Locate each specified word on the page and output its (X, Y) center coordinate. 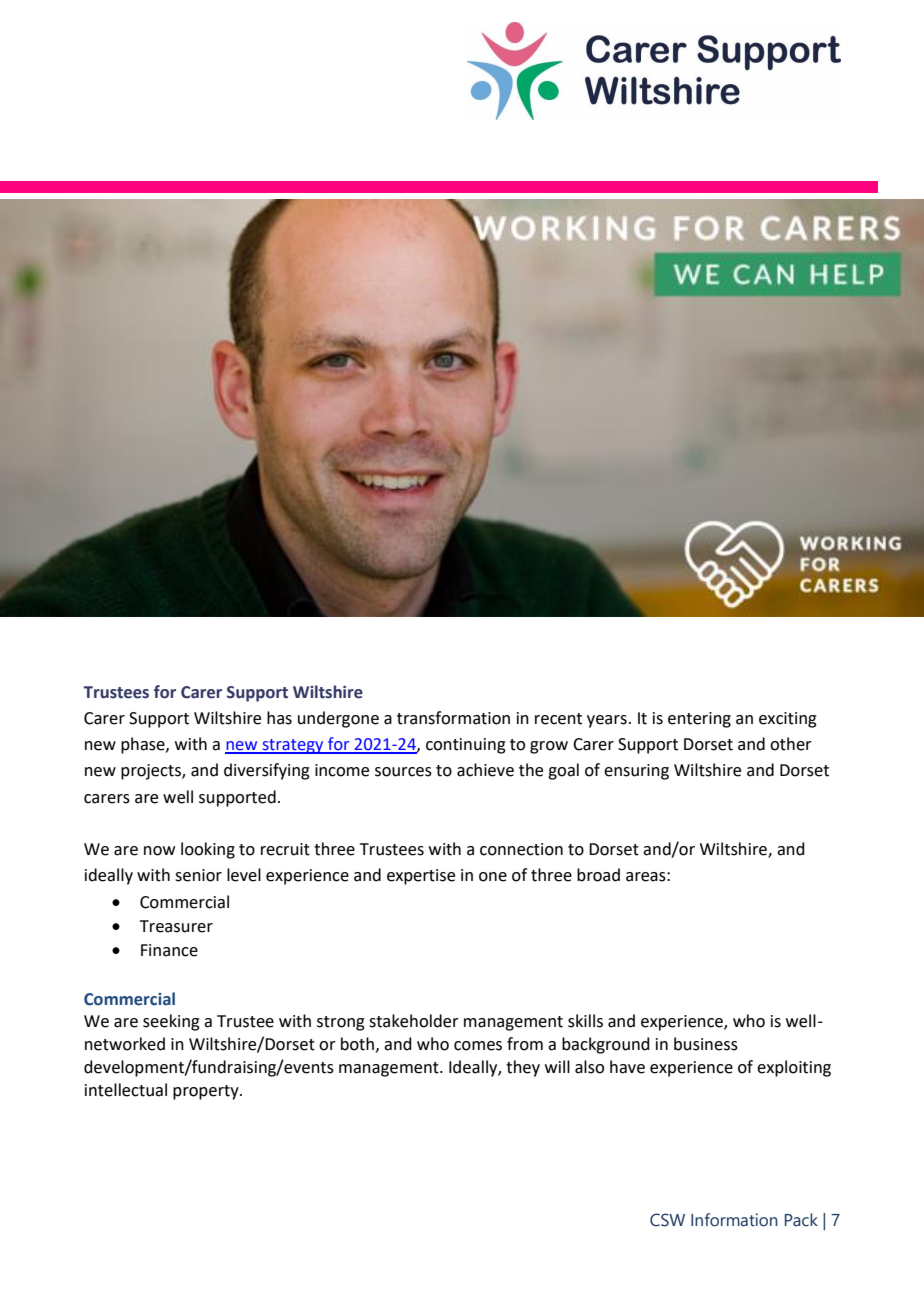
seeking (171, 1022)
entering (699, 720)
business (706, 1044)
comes (478, 1046)
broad (598, 875)
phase (144, 745)
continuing (466, 746)
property (207, 1092)
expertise (421, 877)
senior (198, 875)
